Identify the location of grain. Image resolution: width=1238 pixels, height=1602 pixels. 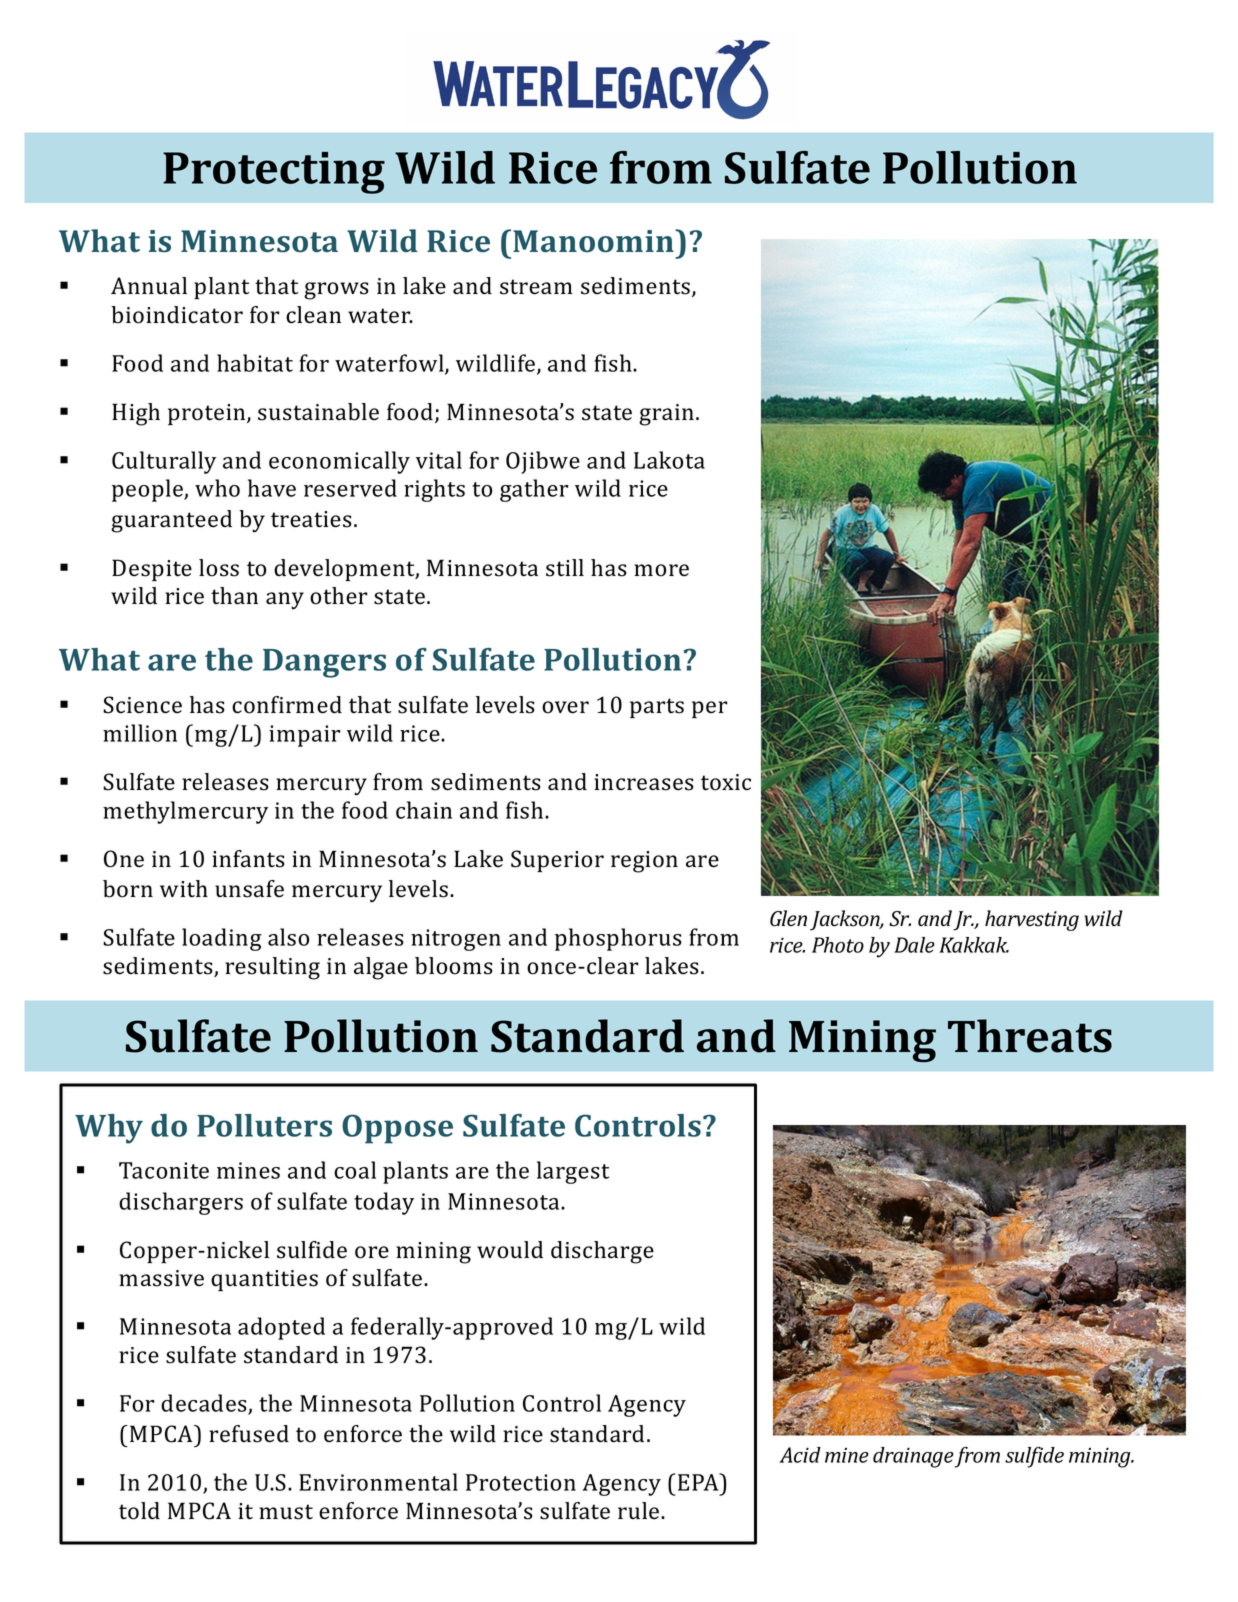
(666, 415).
